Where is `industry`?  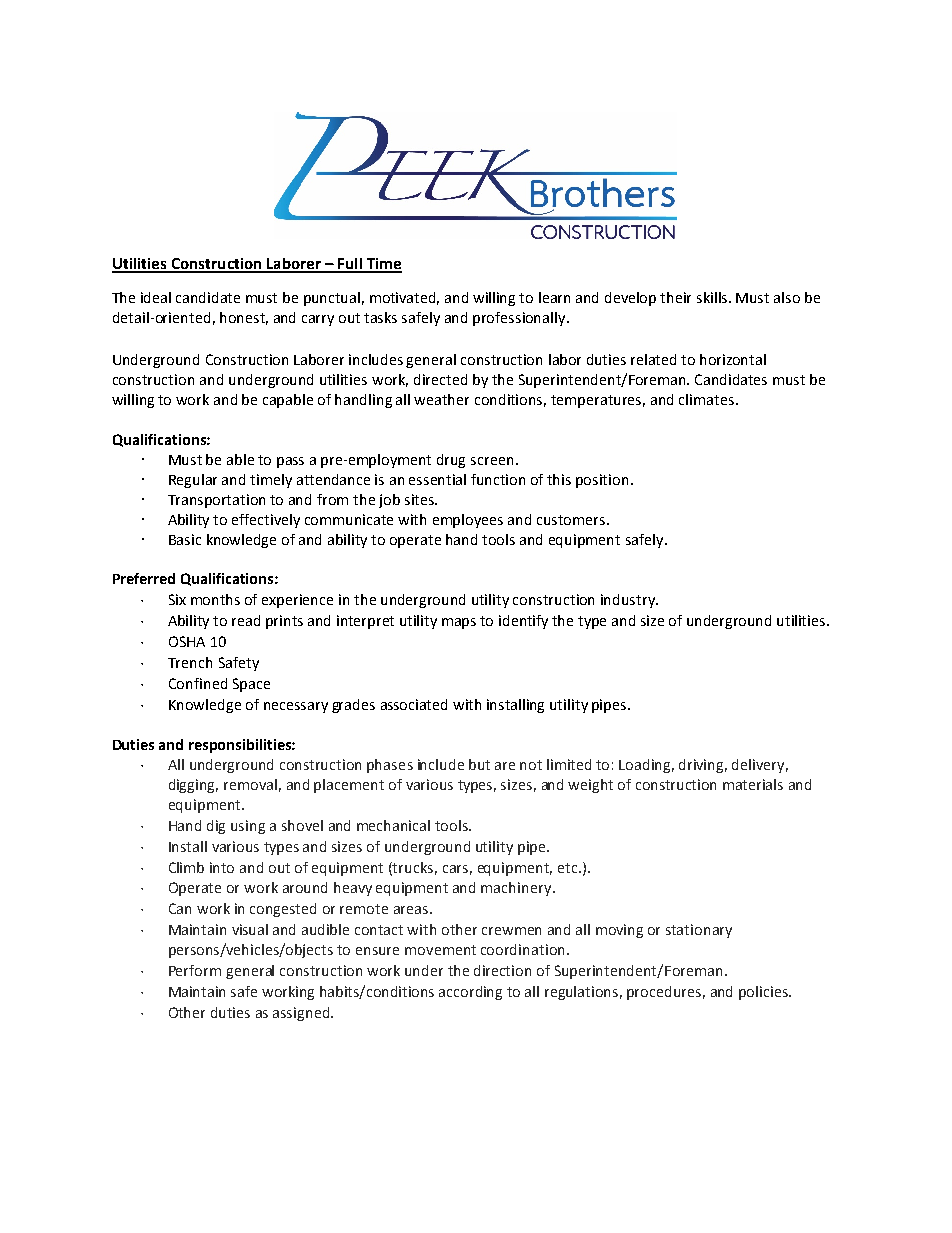
industry is located at coordinates (629, 601).
